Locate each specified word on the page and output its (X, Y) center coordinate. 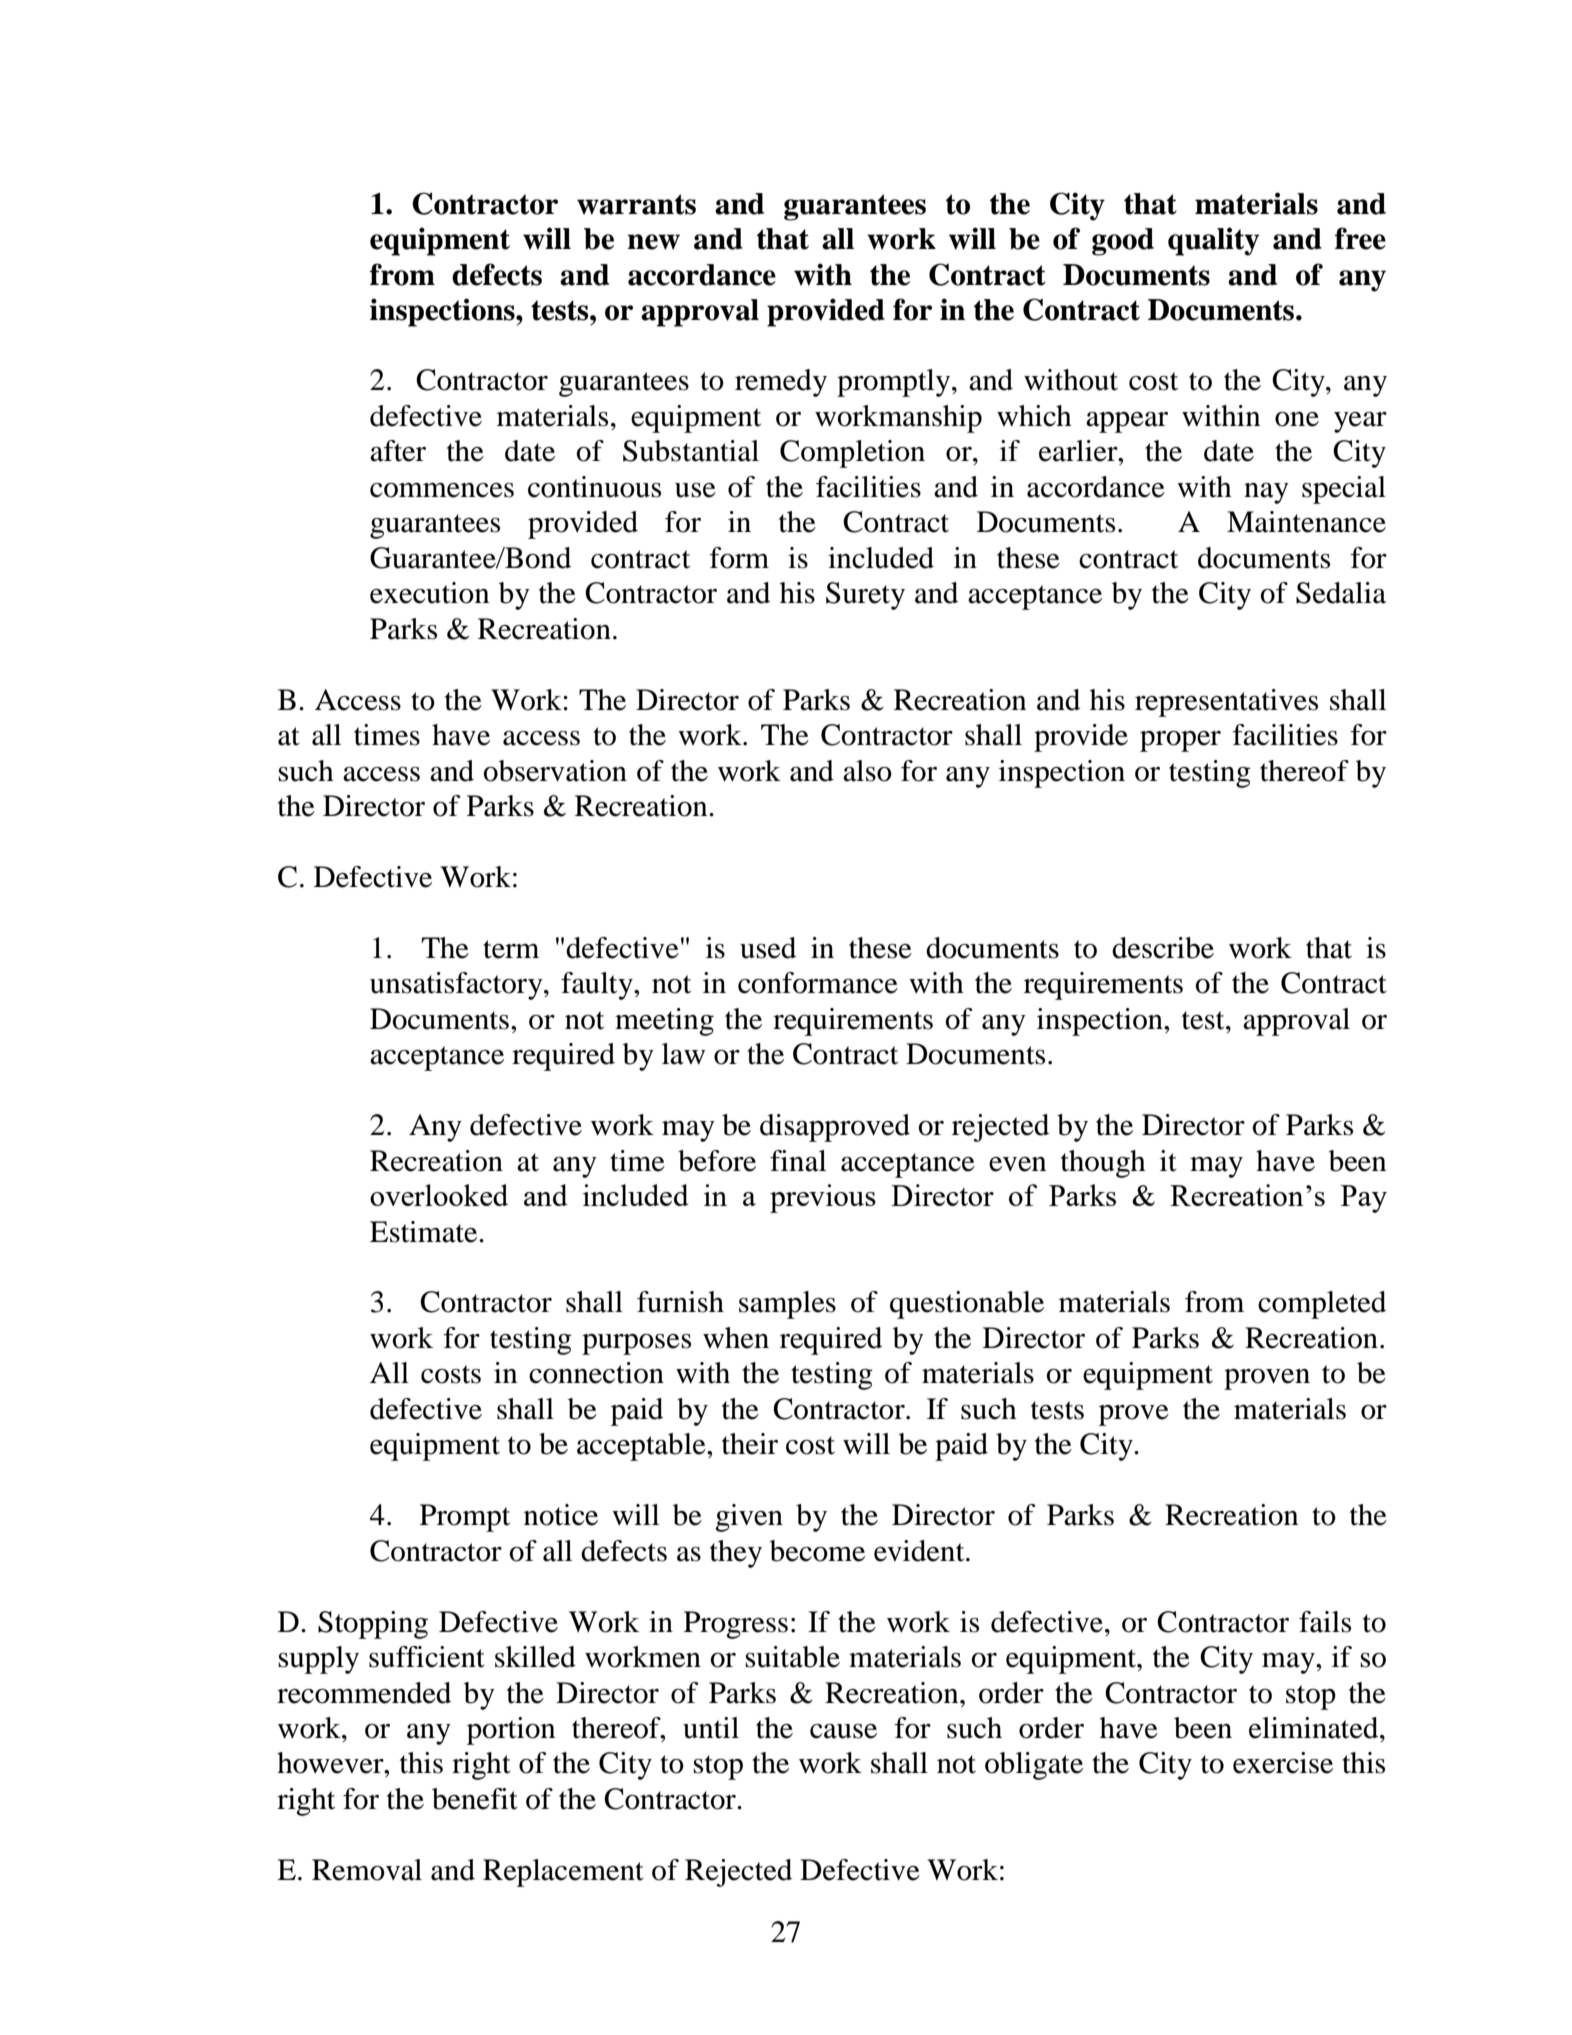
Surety (865, 596)
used (768, 948)
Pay (1364, 1199)
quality (1214, 241)
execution (429, 593)
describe (1163, 948)
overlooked (439, 1195)
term (511, 949)
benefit (475, 1799)
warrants (636, 204)
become (817, 1551)
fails (1325, 1622)
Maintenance (1306, 522)
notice (561, 1515)
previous (823, 1198)
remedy (781, 383)
